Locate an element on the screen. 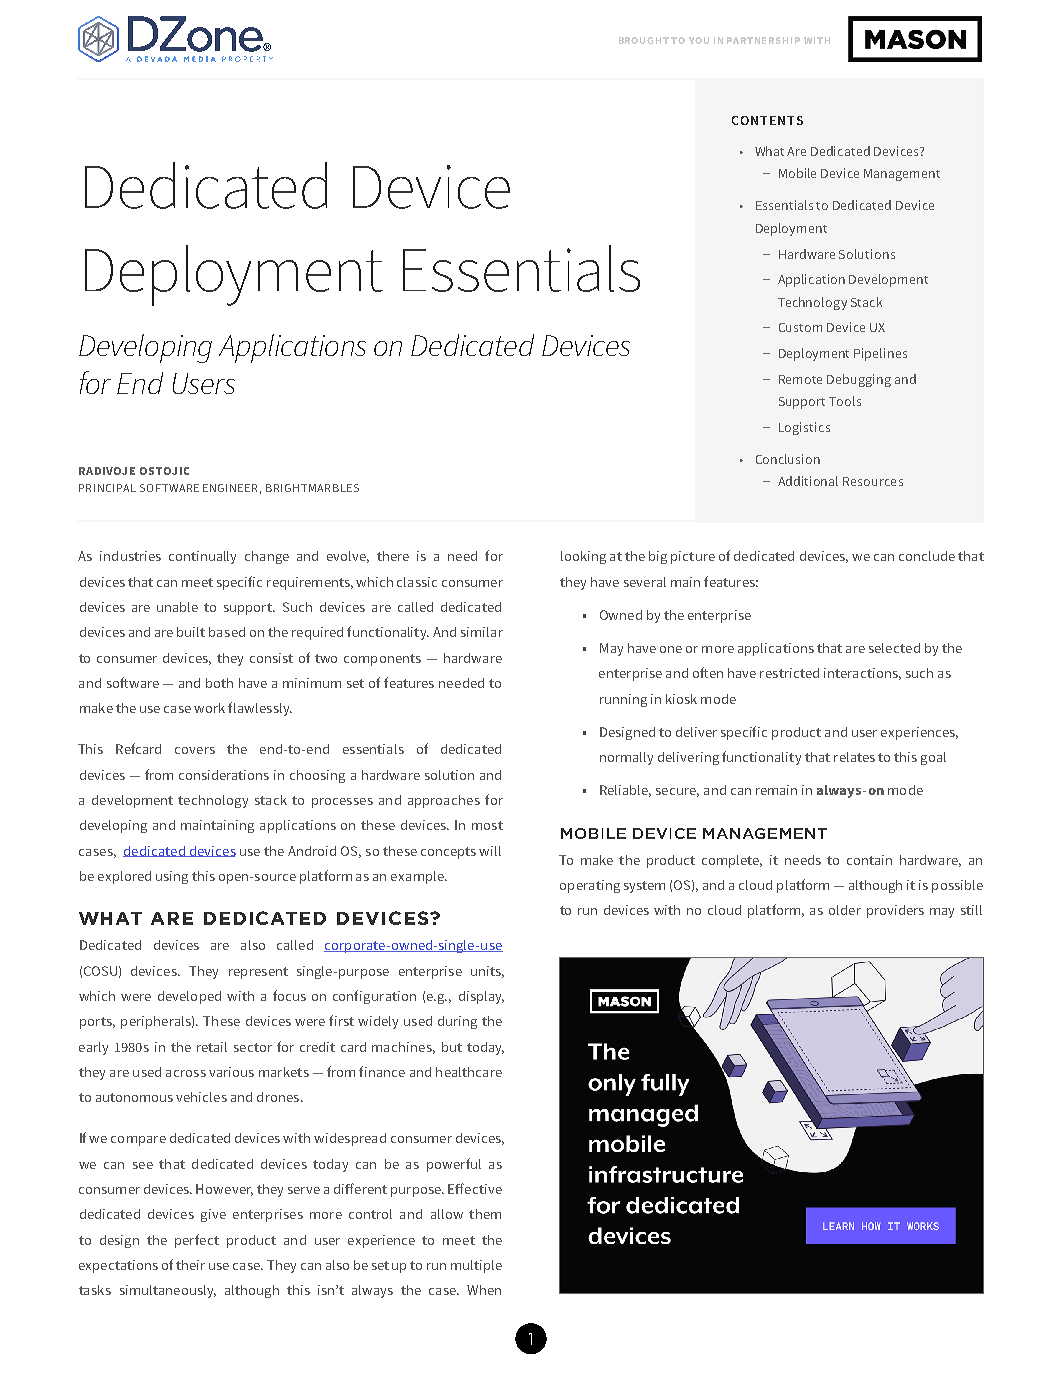 The width and height of the screenshot is (1062, 1374). CONTENTS is located at coordinates (767, 120).
